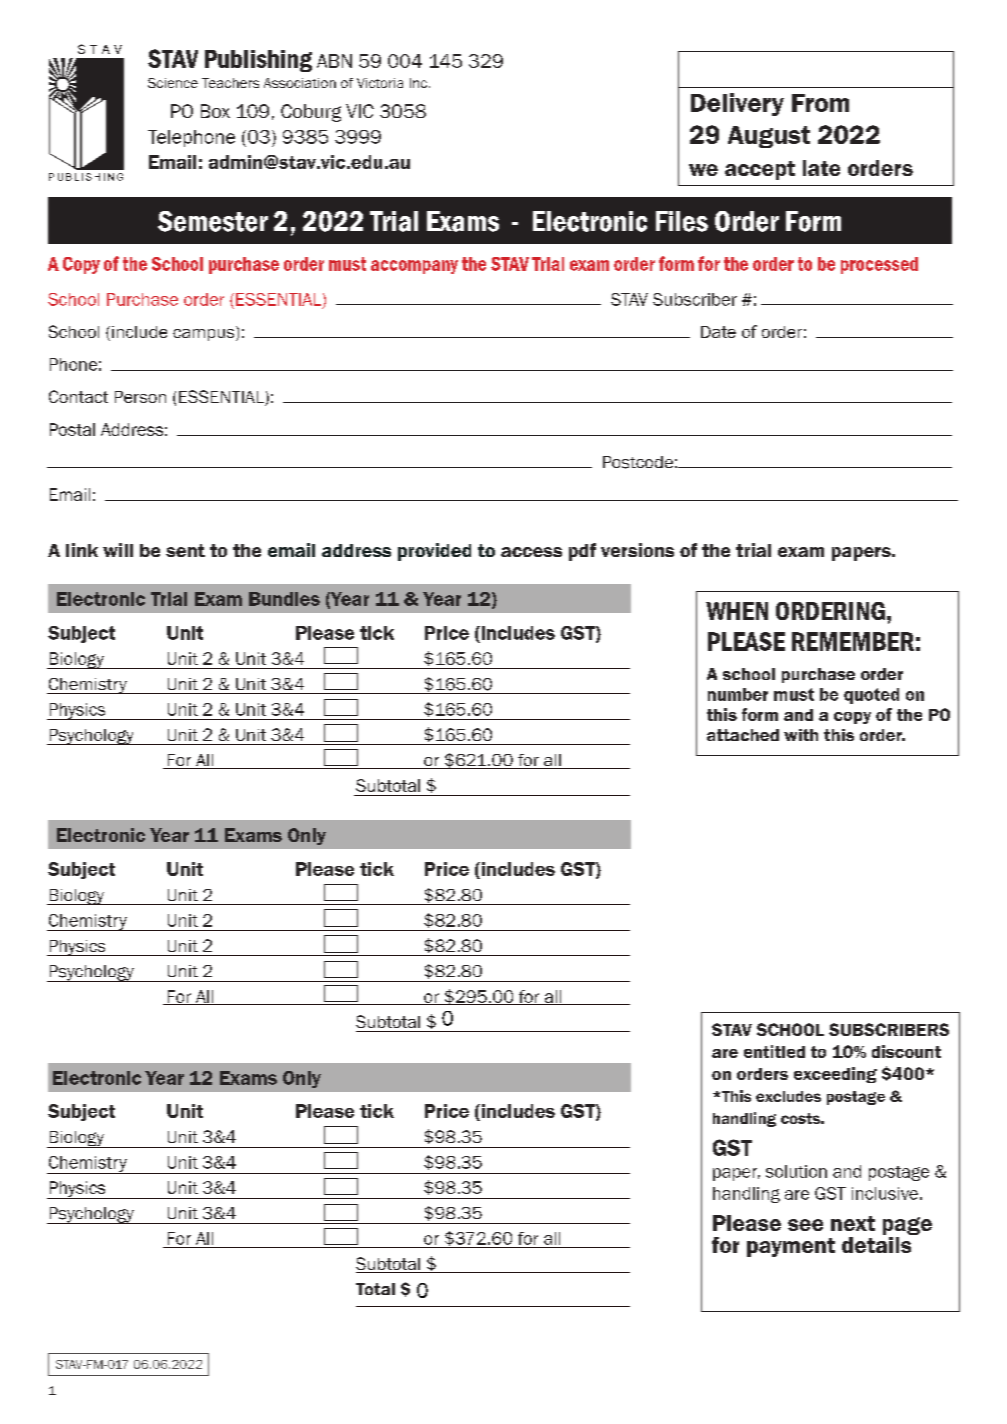 The height and width of the page is (1424, 1007). I want to click on quoted, so click(871, 696).
